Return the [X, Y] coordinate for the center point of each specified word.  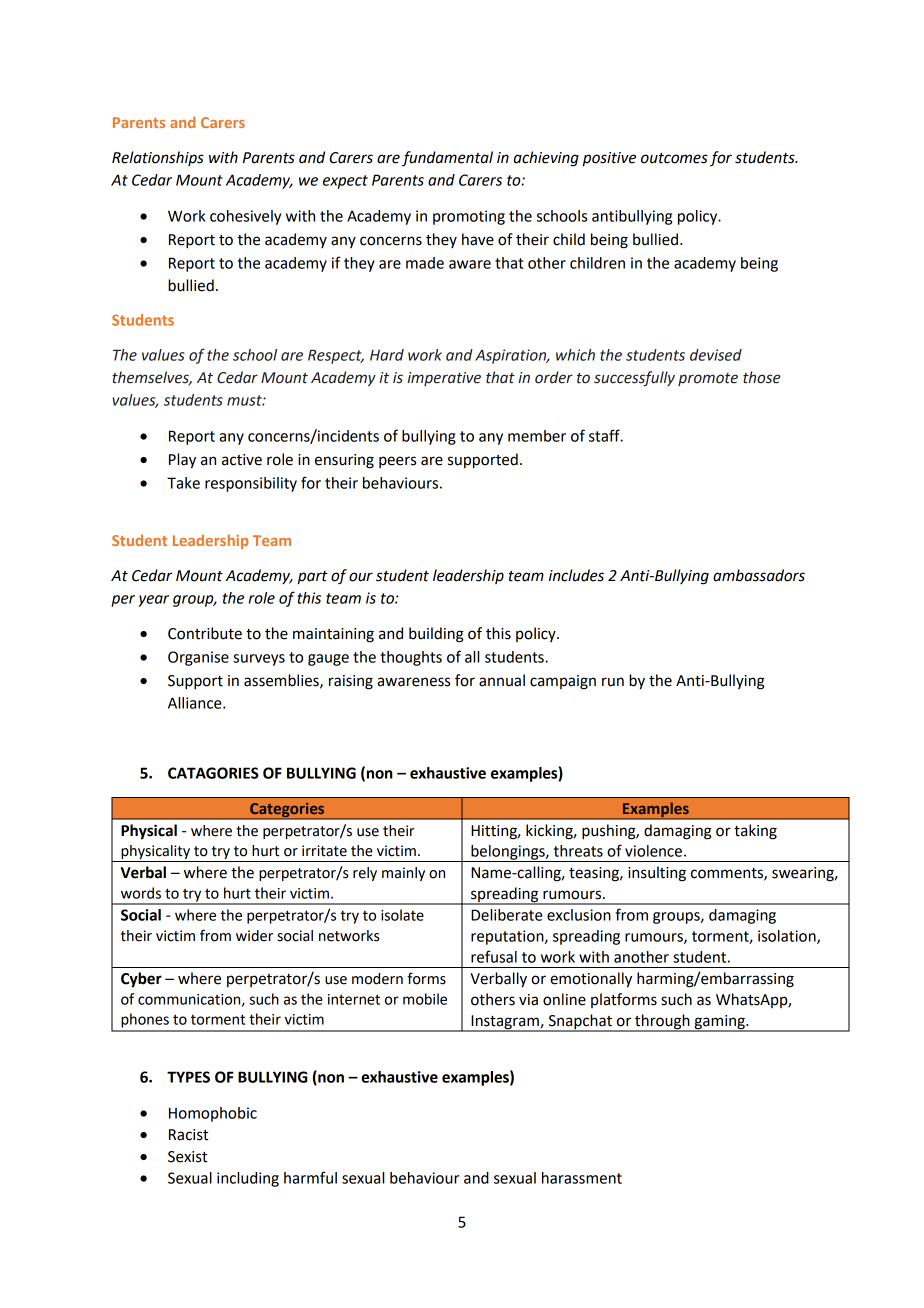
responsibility [251, 484]
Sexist [187, 1157]
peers [397, 462]
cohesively [245, 217]
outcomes [674, 158]
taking [755, 832]
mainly [403, 874]
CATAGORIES [213, 773]
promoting [469, 217]
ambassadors [759, 575]
